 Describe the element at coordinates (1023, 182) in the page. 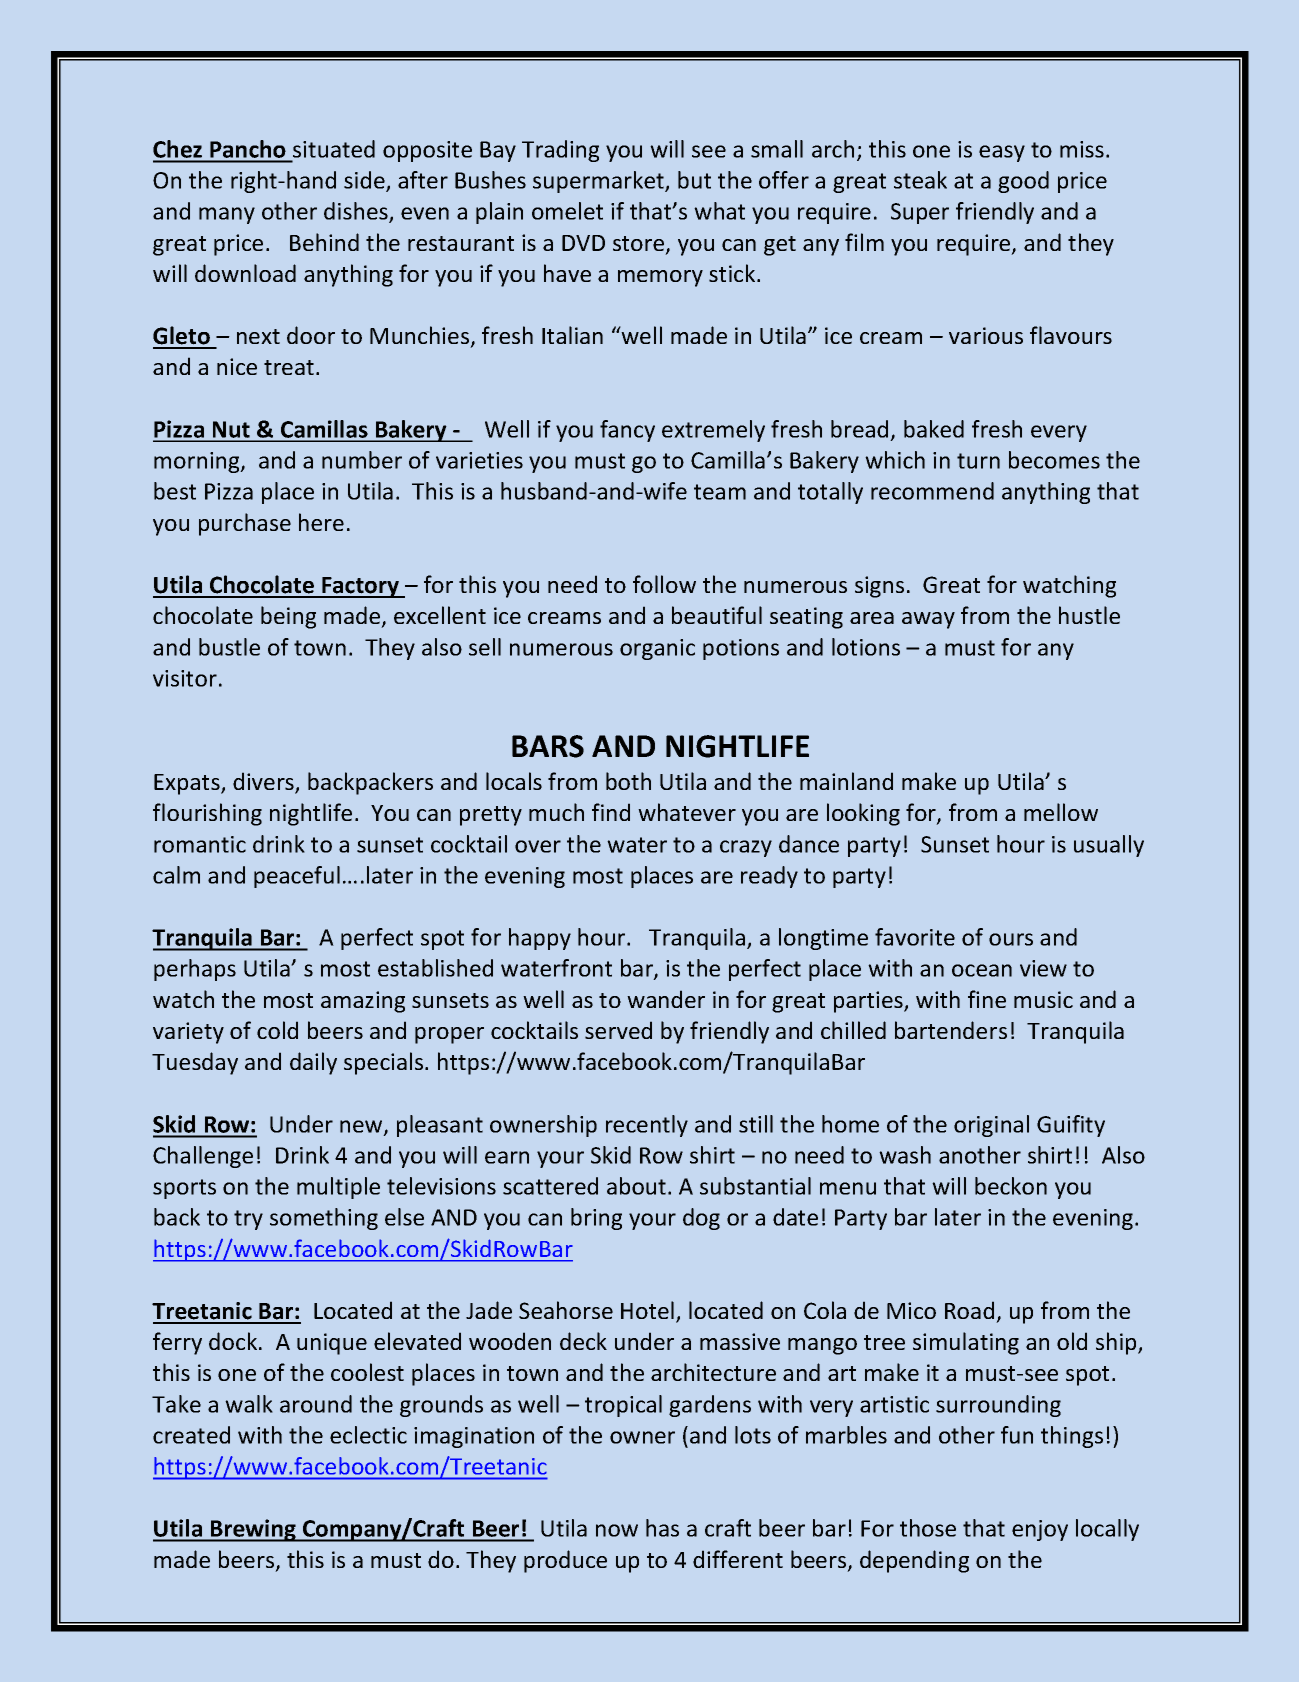

I see `good` at that location.
